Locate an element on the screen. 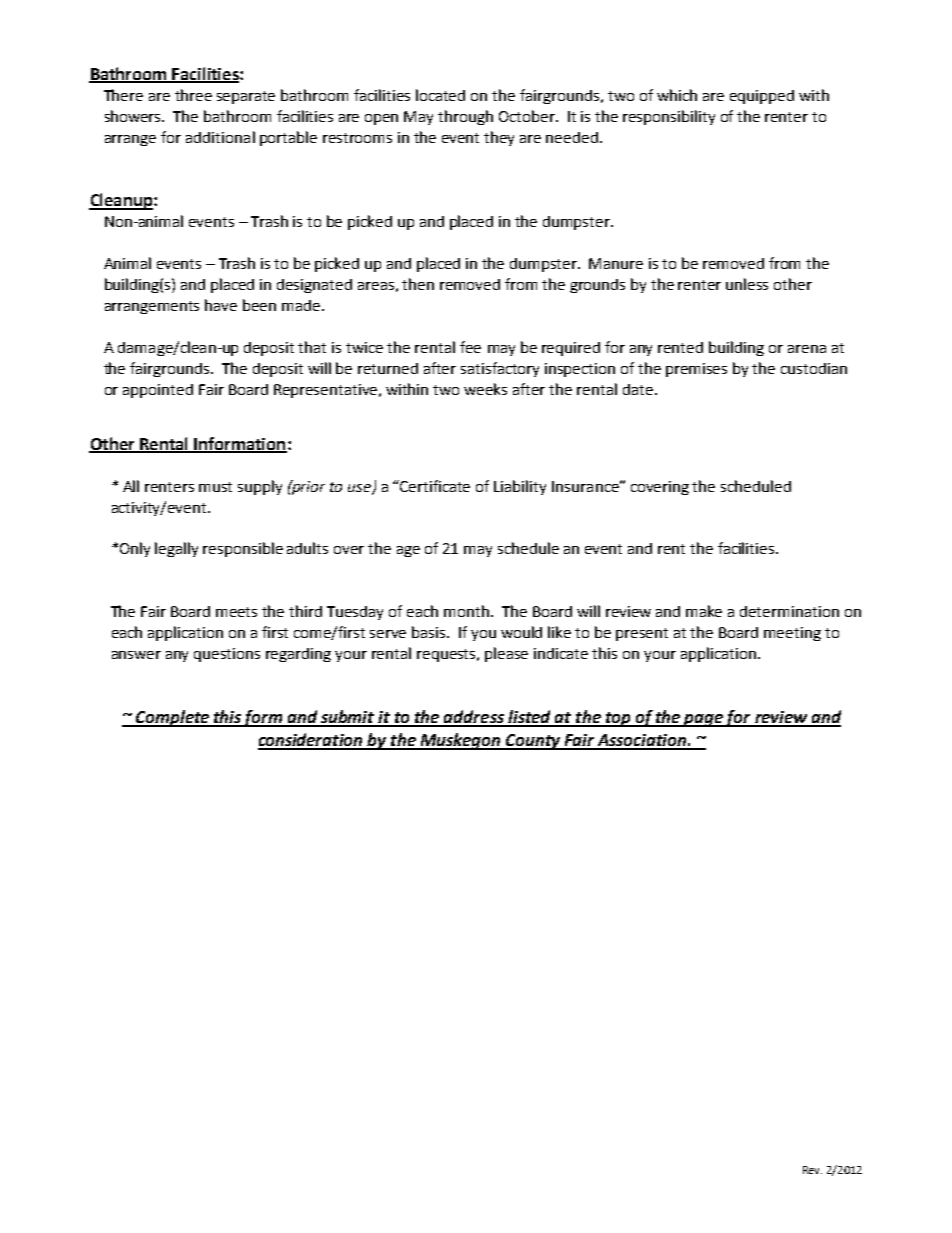 The width and height of the screenshot is (952, 1233). Certificate is located at coordinates (434, 486).
